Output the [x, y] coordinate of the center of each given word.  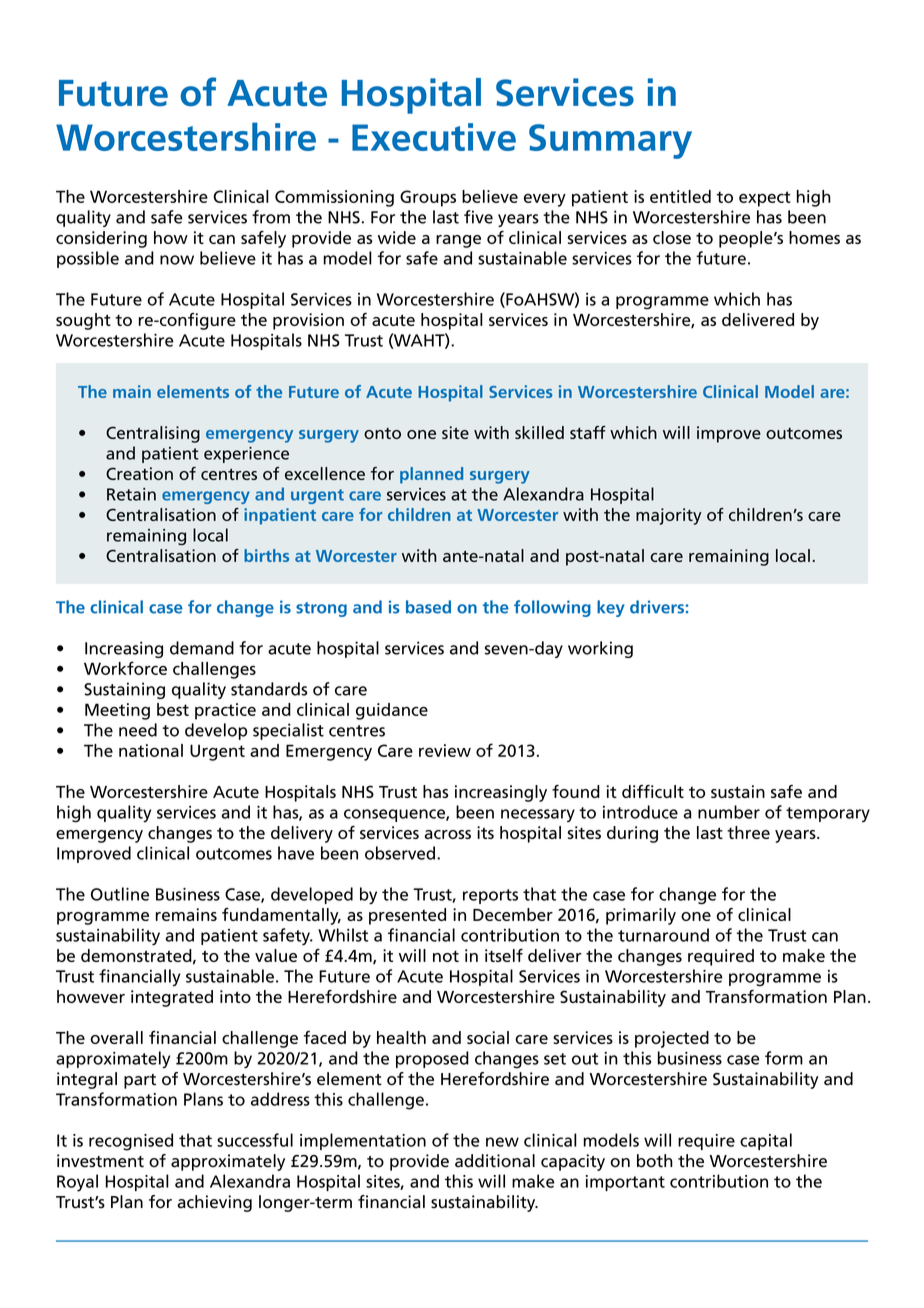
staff [588, 432]
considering [101, 239]
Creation [139, 473]
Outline [120, 894]
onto [382, 433]
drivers [657, 607]
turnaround [663, 935]
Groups [428, 198]
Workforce [125, 668]
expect [765, 199]
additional [495, 1161]
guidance [392, 711]
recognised [131, 1142]
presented [407, 916]
